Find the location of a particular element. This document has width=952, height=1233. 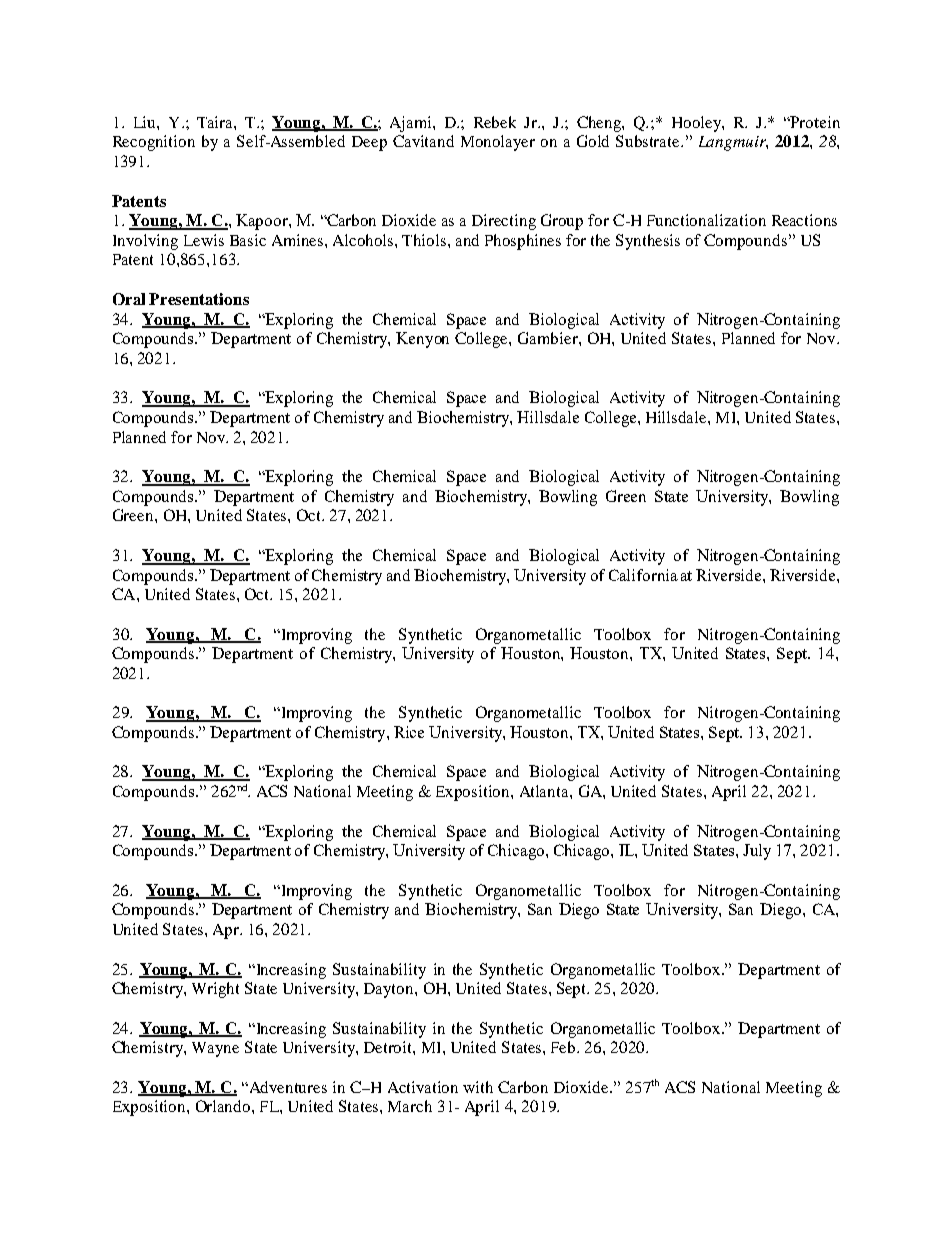

Rice is located at coordinates (409, 732).
